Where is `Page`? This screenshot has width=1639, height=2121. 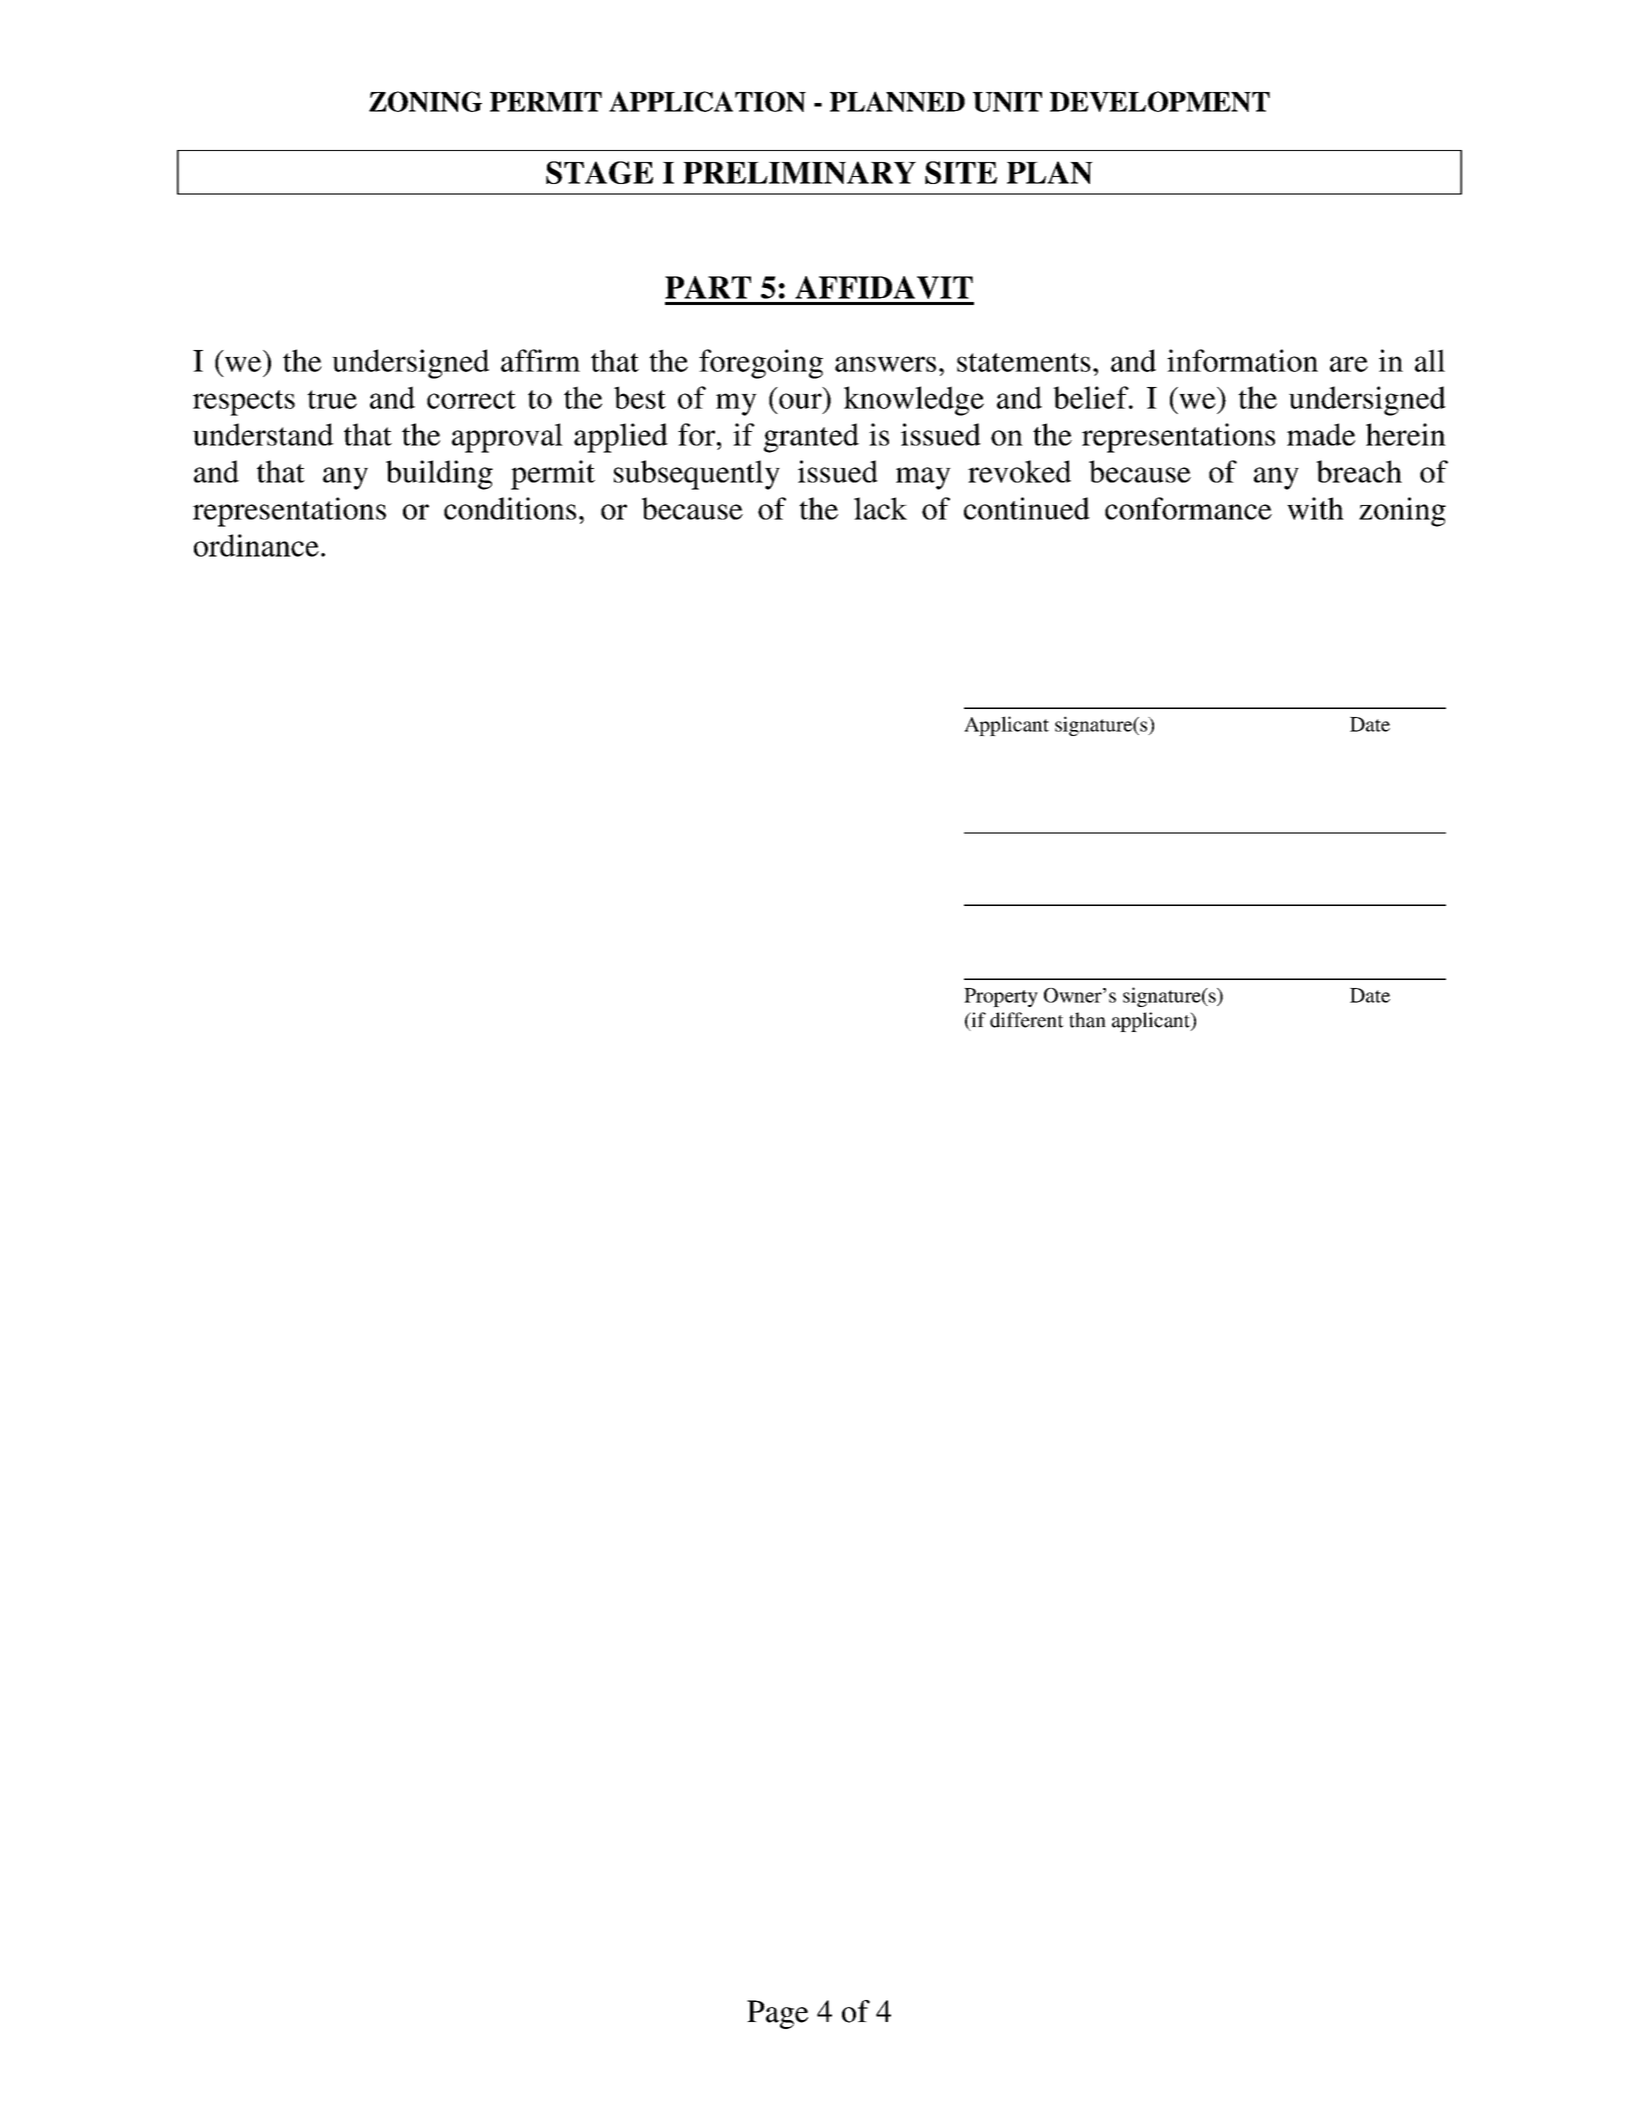
Page is located at coordinates (777, 2014).
